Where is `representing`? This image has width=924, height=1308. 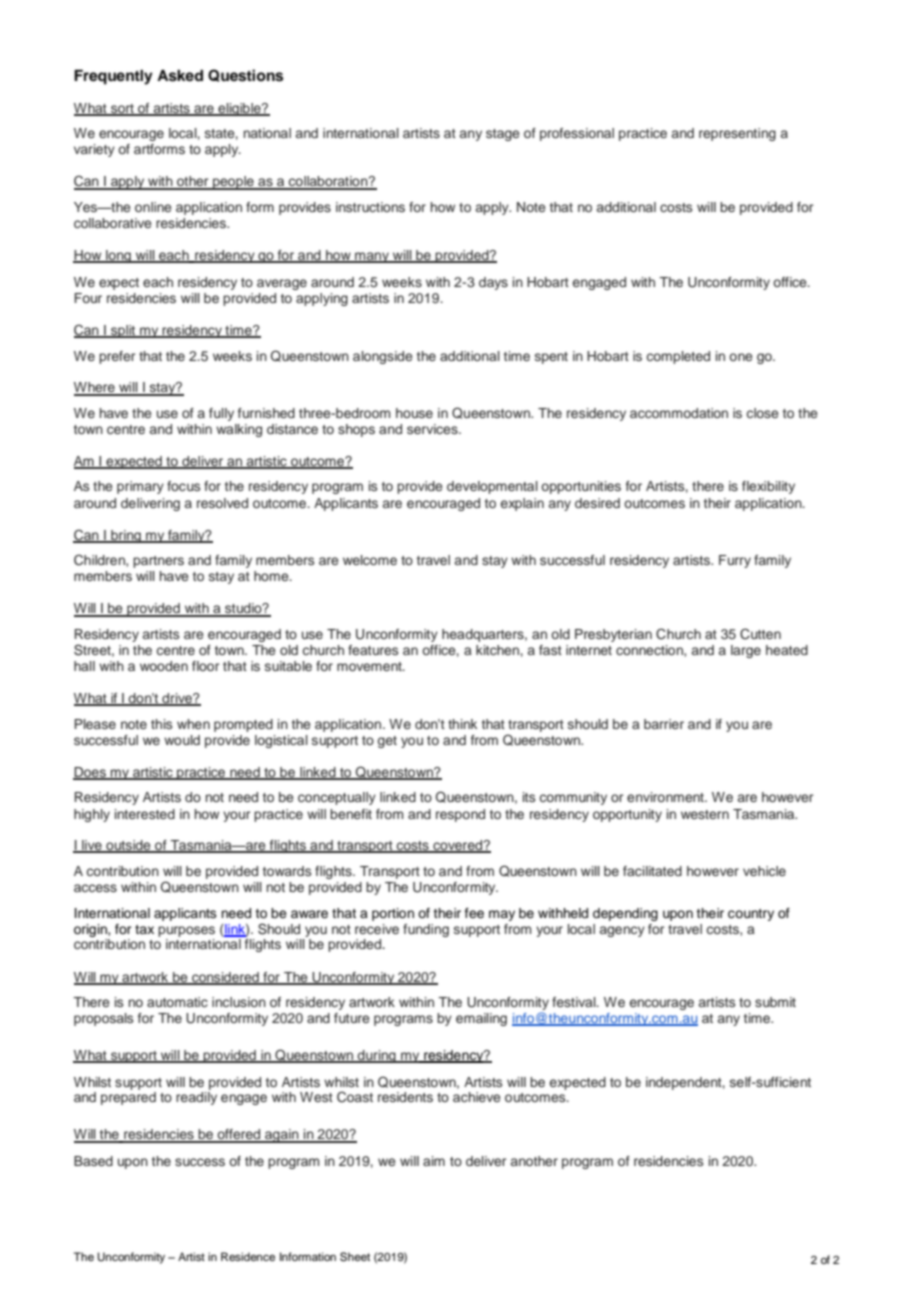
representing is located at coordinates (737, 134).
